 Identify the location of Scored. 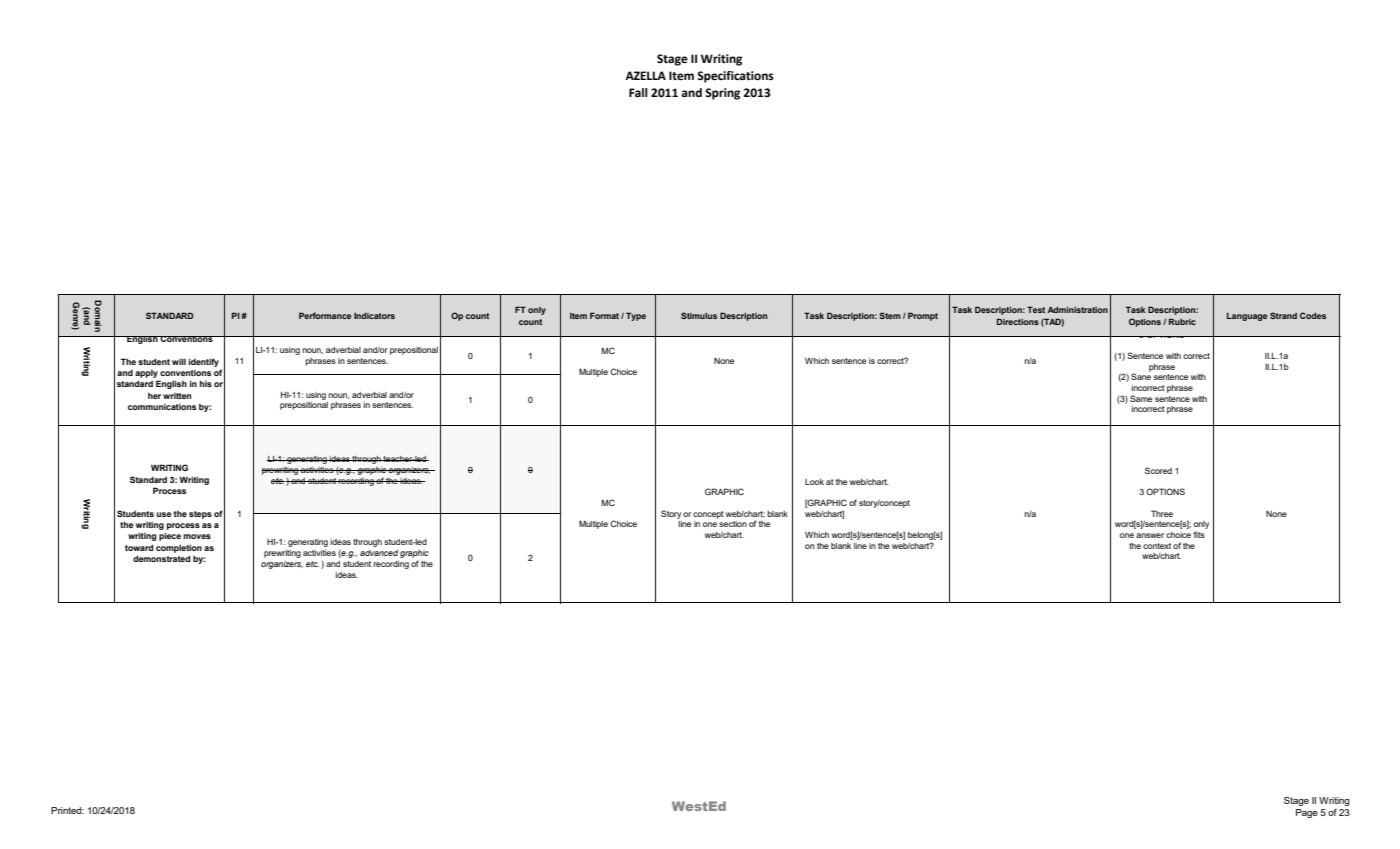
(1158, 470).
